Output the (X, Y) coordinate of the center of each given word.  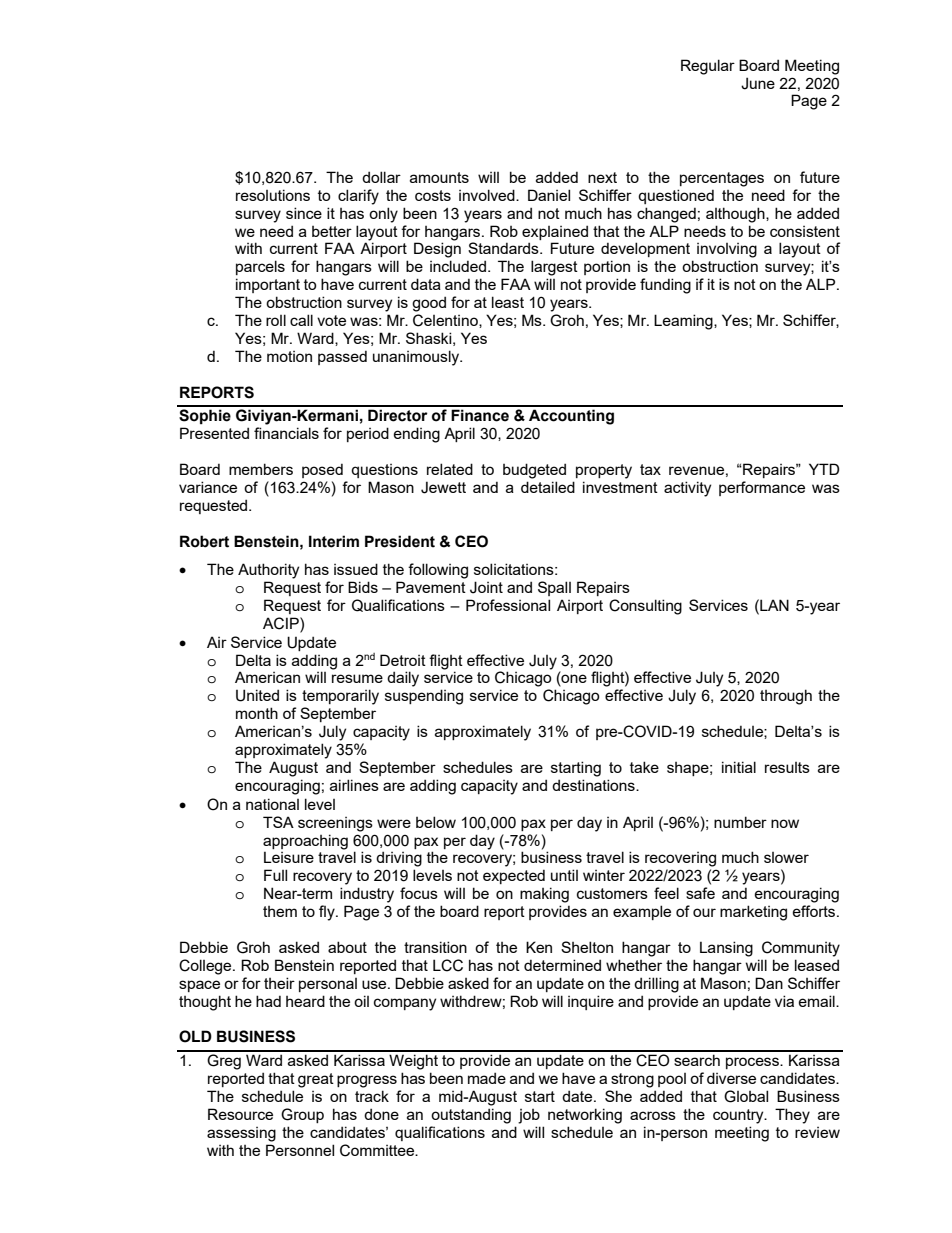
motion (289, 356)
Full (275, 875)
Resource (240, 1114)
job (529, 1116)
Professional (508, 605)
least (508, 302)
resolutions (273, 195)
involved (488, 195)
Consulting (645, 607)
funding (665, 286)
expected (514, 876)
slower (786, 857)
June (758, 83)
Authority (268, 571)
